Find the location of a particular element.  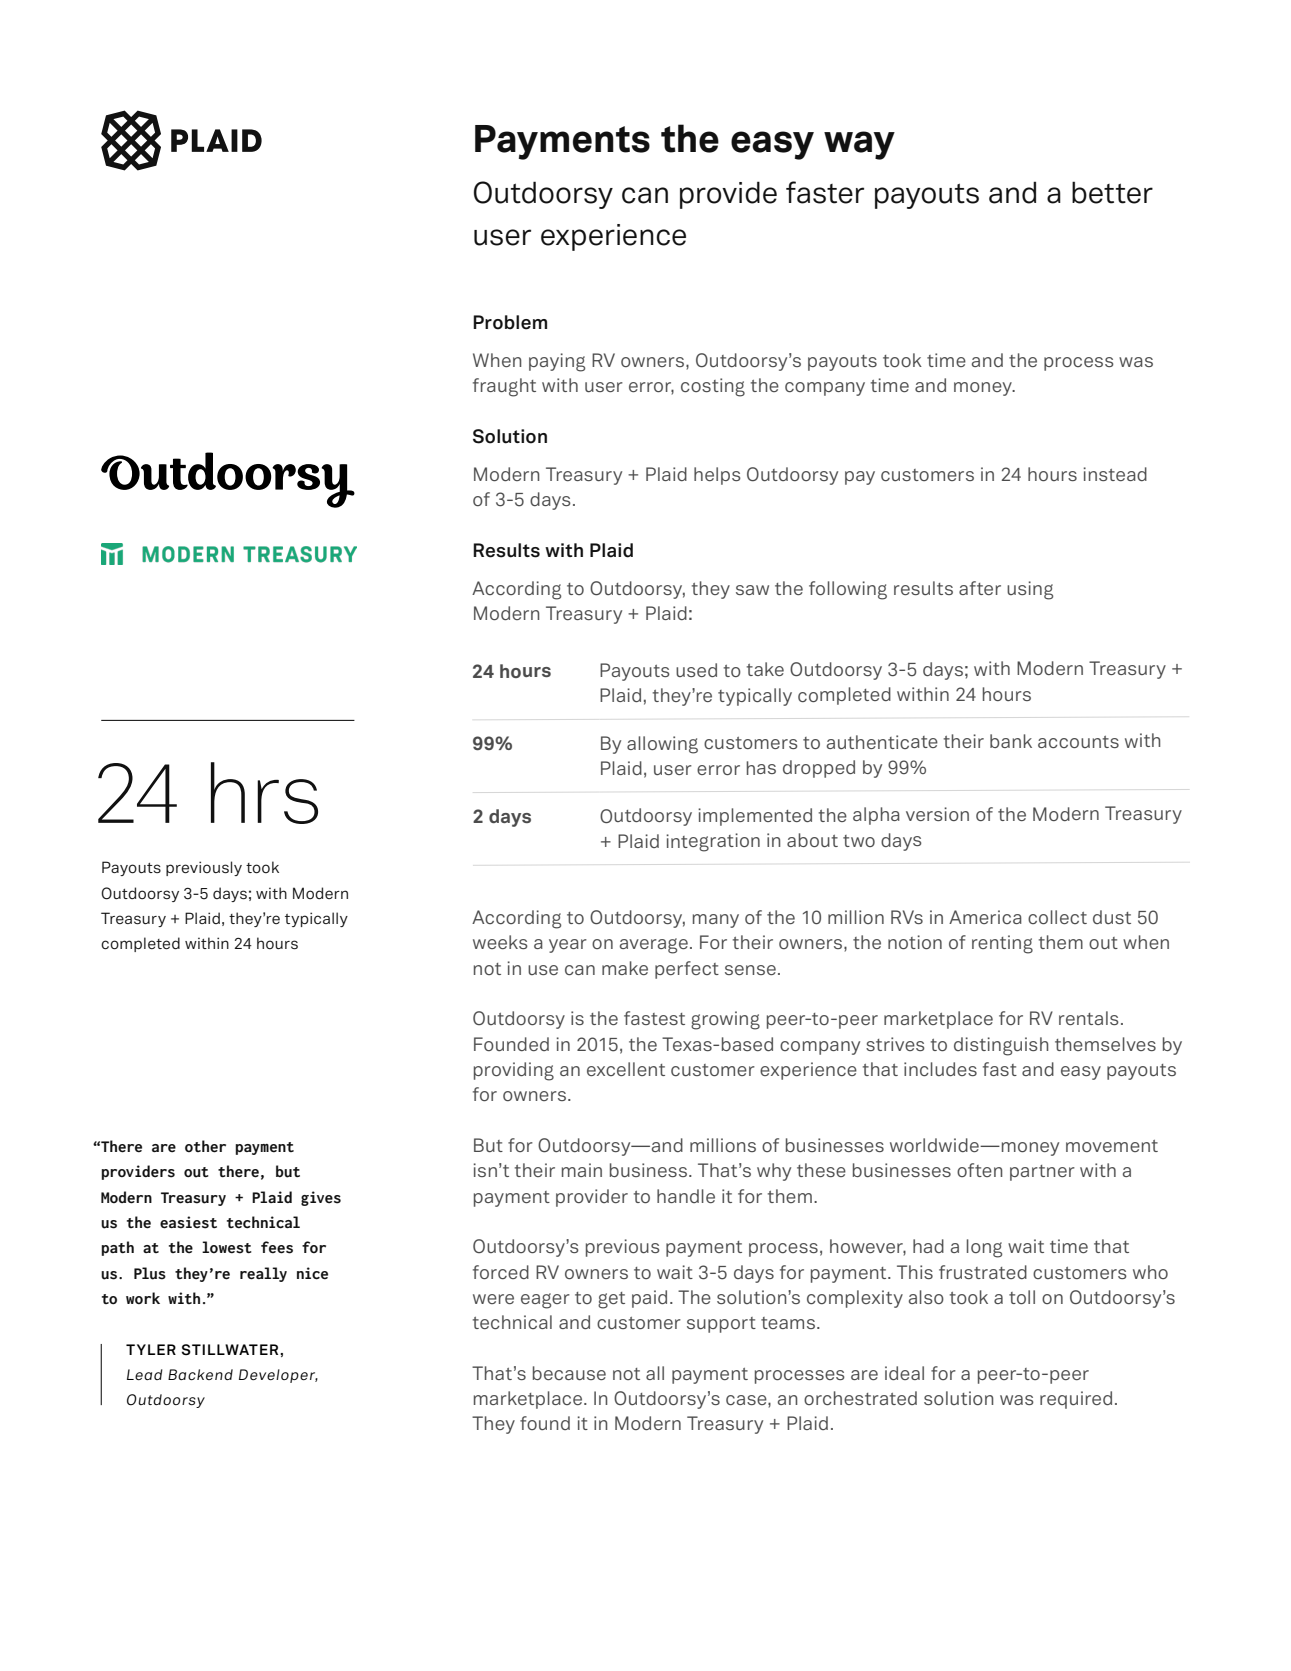

way is located at coordinates (859, 145).
